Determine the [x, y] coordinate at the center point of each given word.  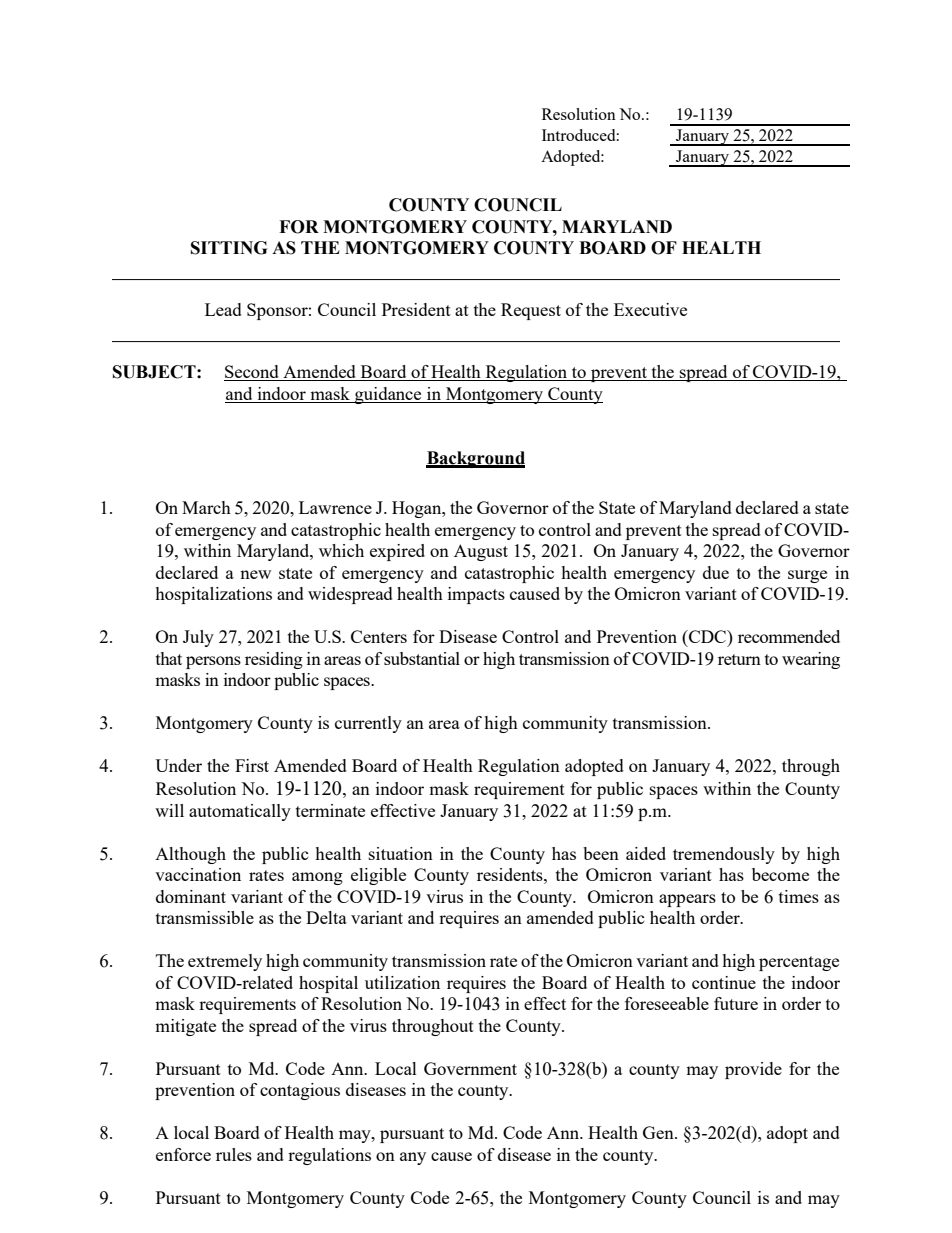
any [413, 1158]
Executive [650, 309]
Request [531, 311]
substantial [422, 658]
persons [213, 662]
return [739, 659]
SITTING [229, 248]
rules [234, 1154]
